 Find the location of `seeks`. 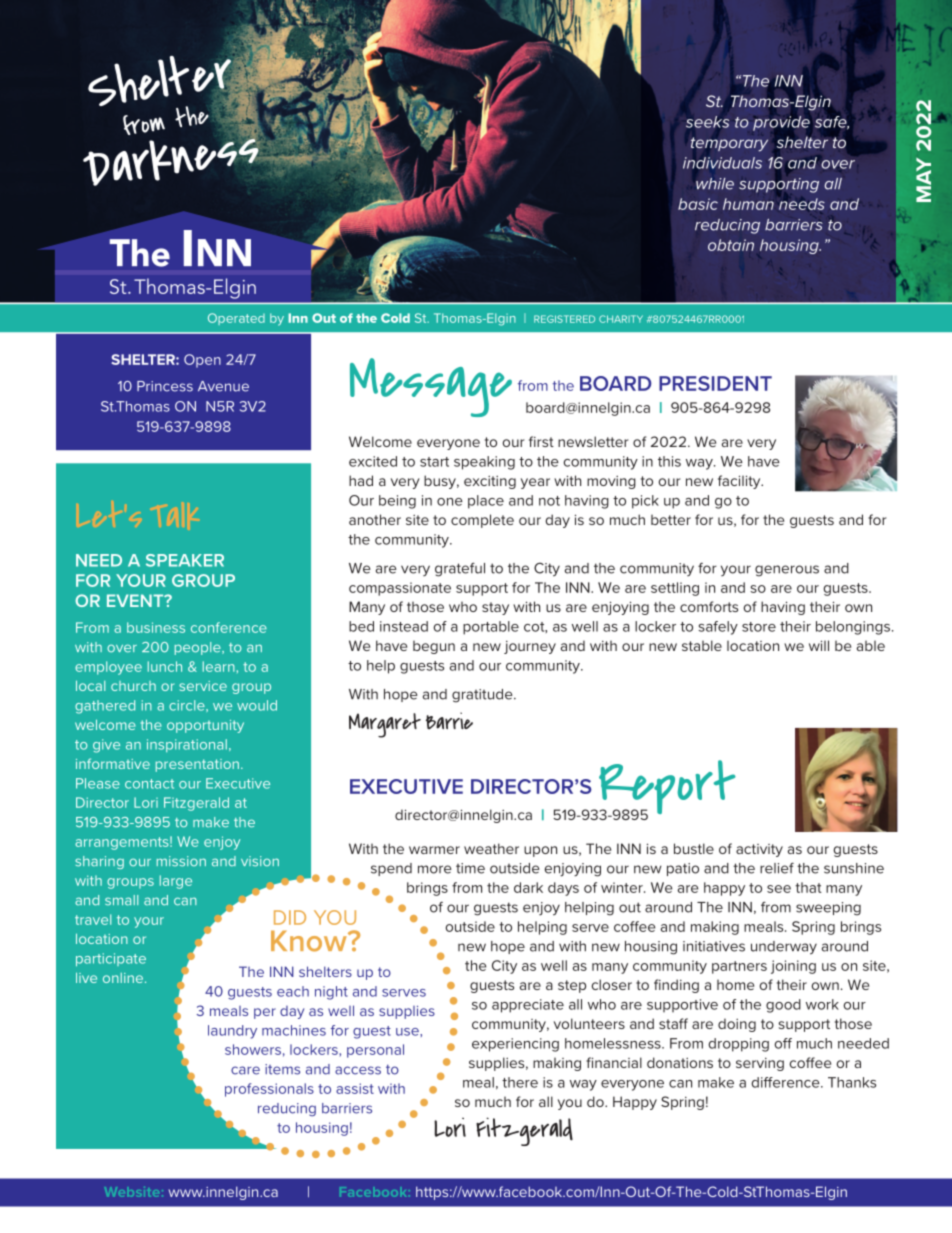

seeks is located at coordinates (707, 122).
